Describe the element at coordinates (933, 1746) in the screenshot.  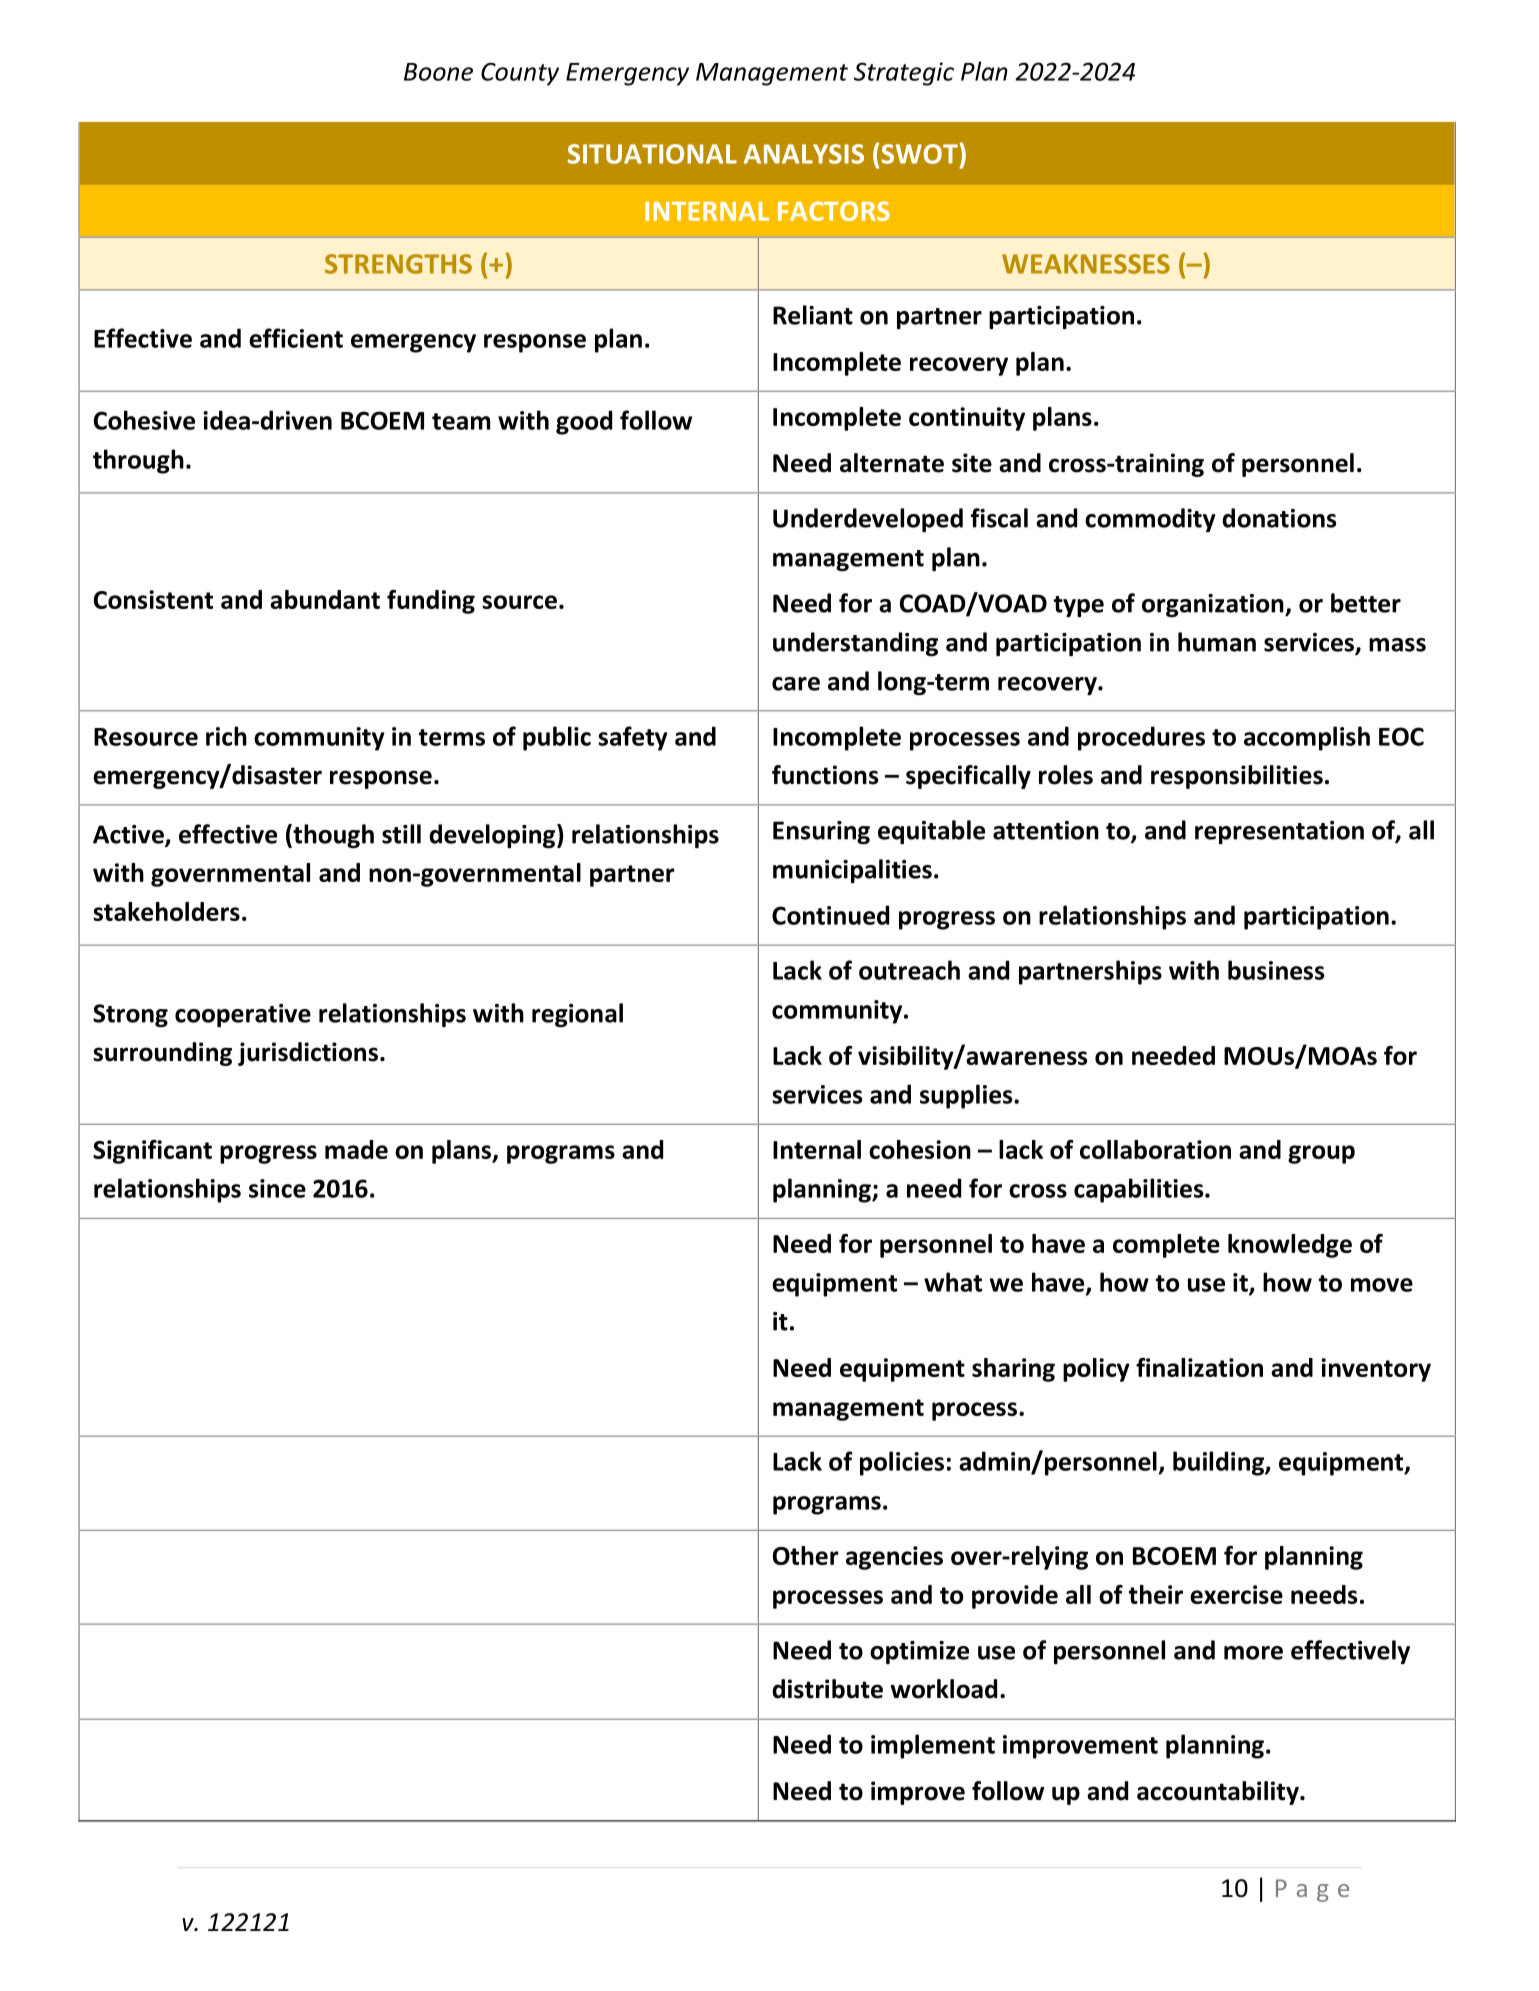
I see `implement` at that location.
